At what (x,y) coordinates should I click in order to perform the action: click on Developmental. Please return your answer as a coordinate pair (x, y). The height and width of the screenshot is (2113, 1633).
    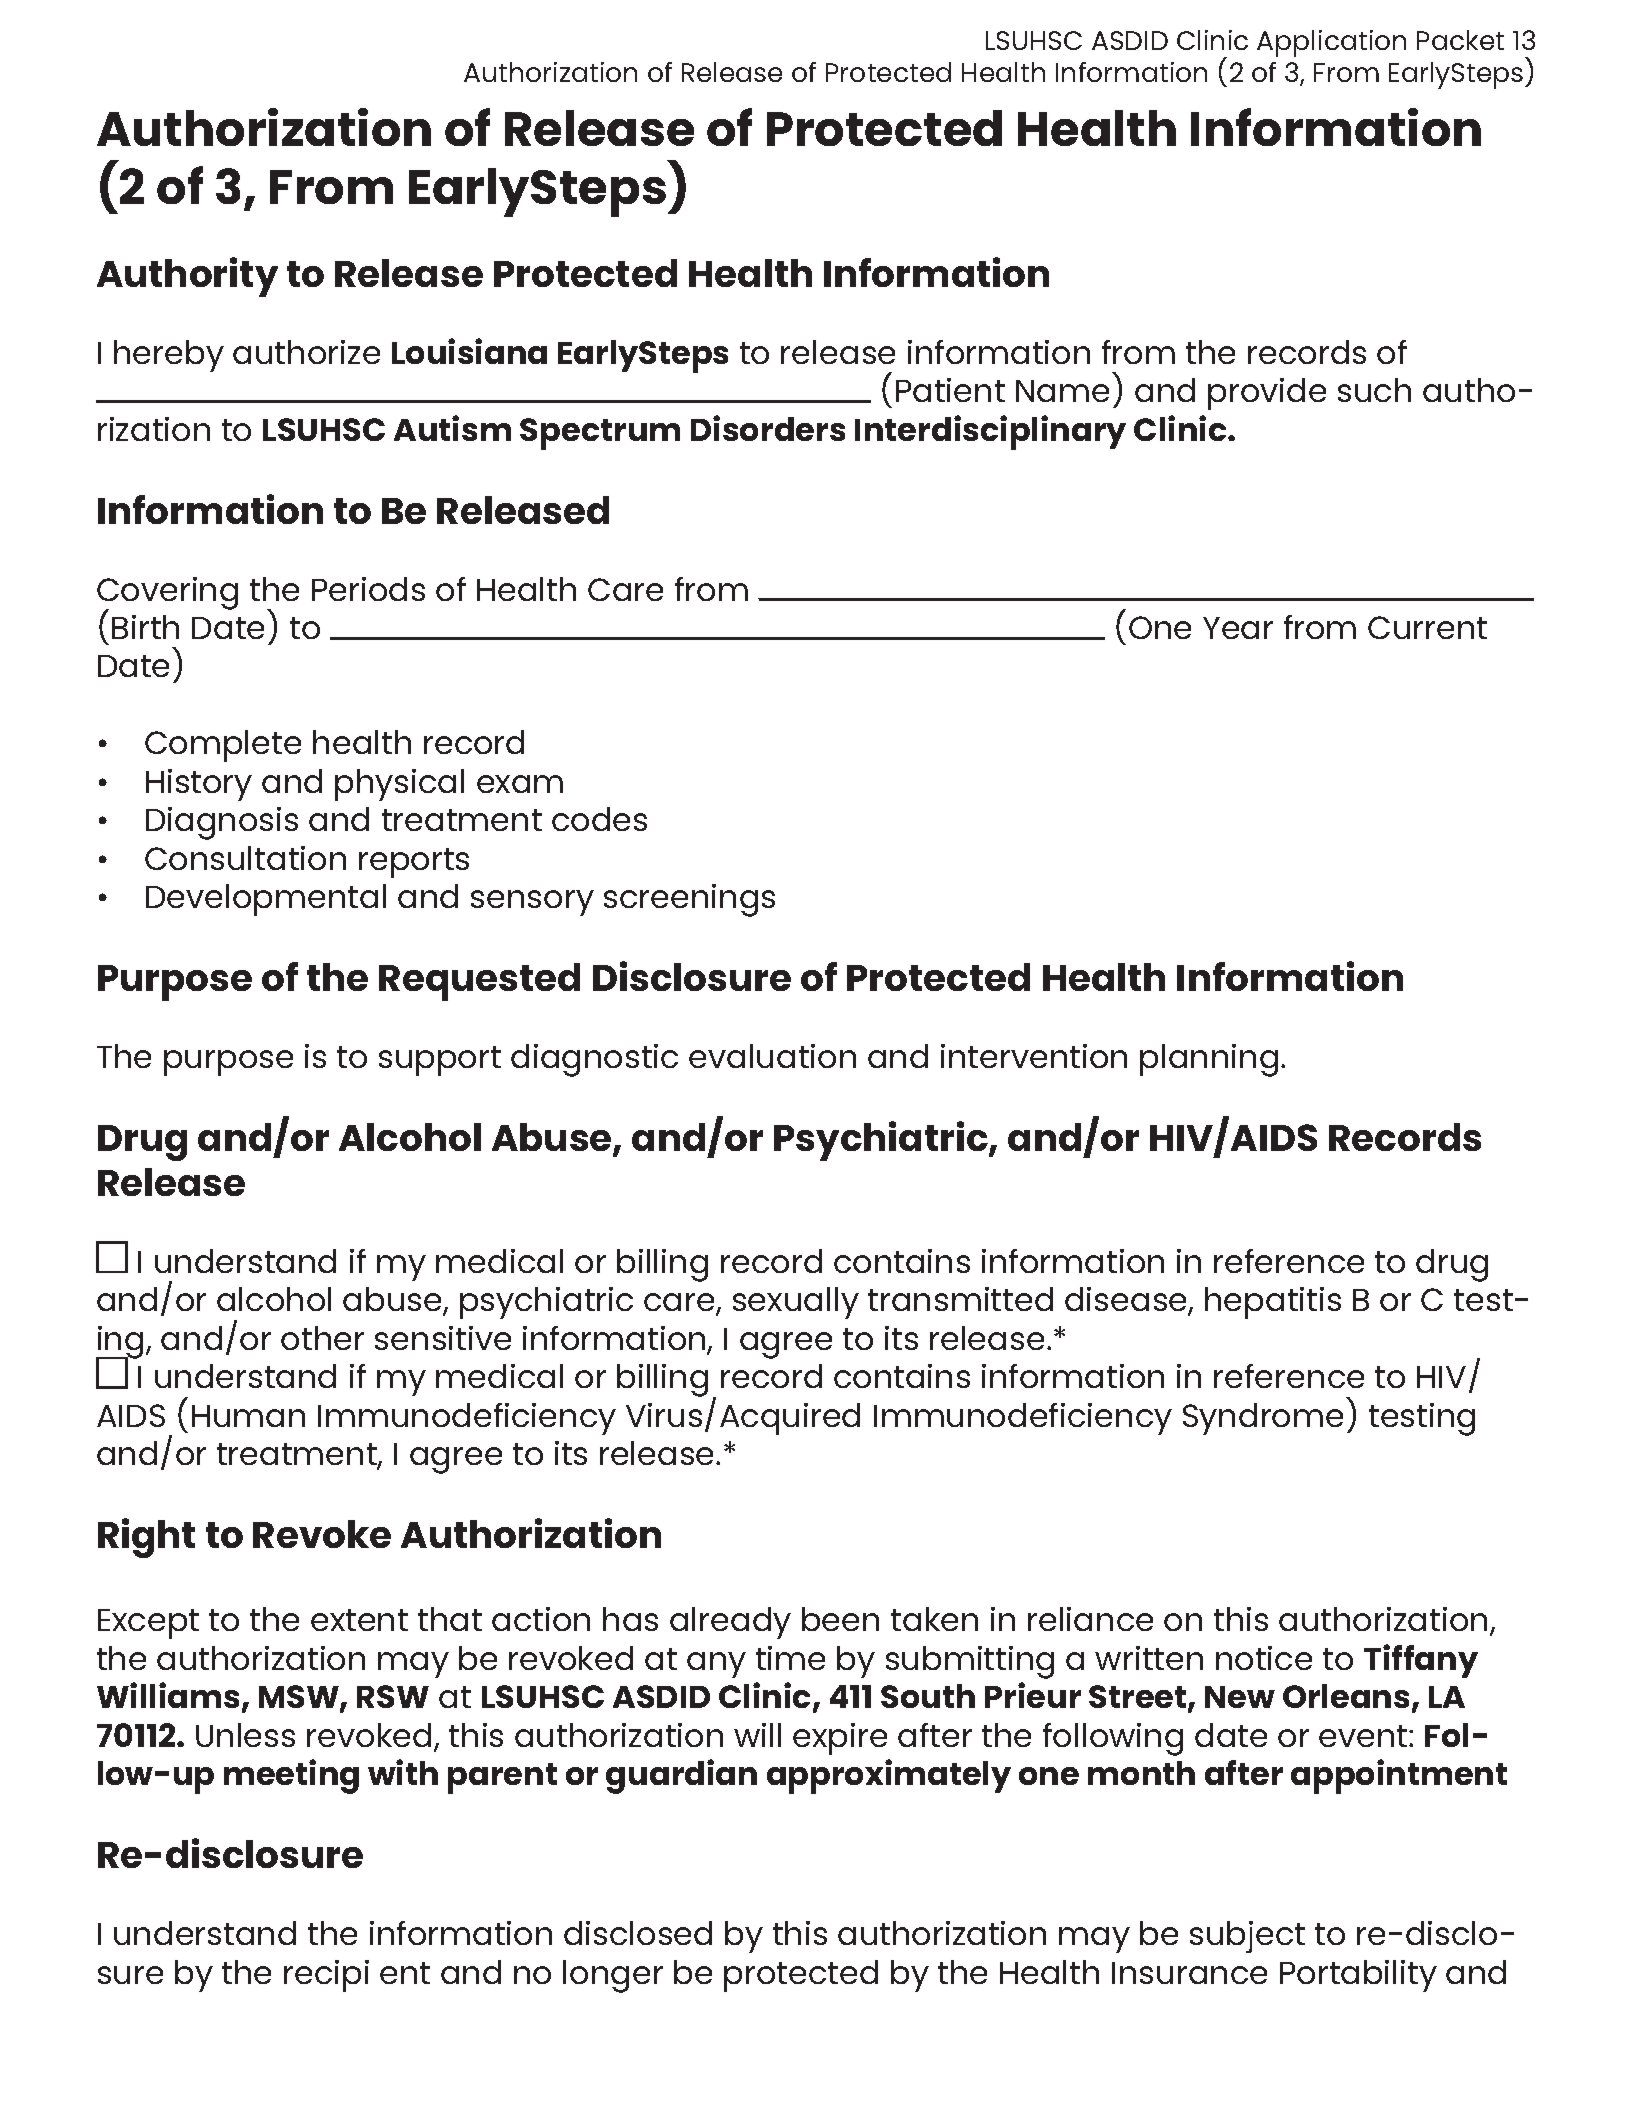
    Looking at the image, I should click on (266, 900).
